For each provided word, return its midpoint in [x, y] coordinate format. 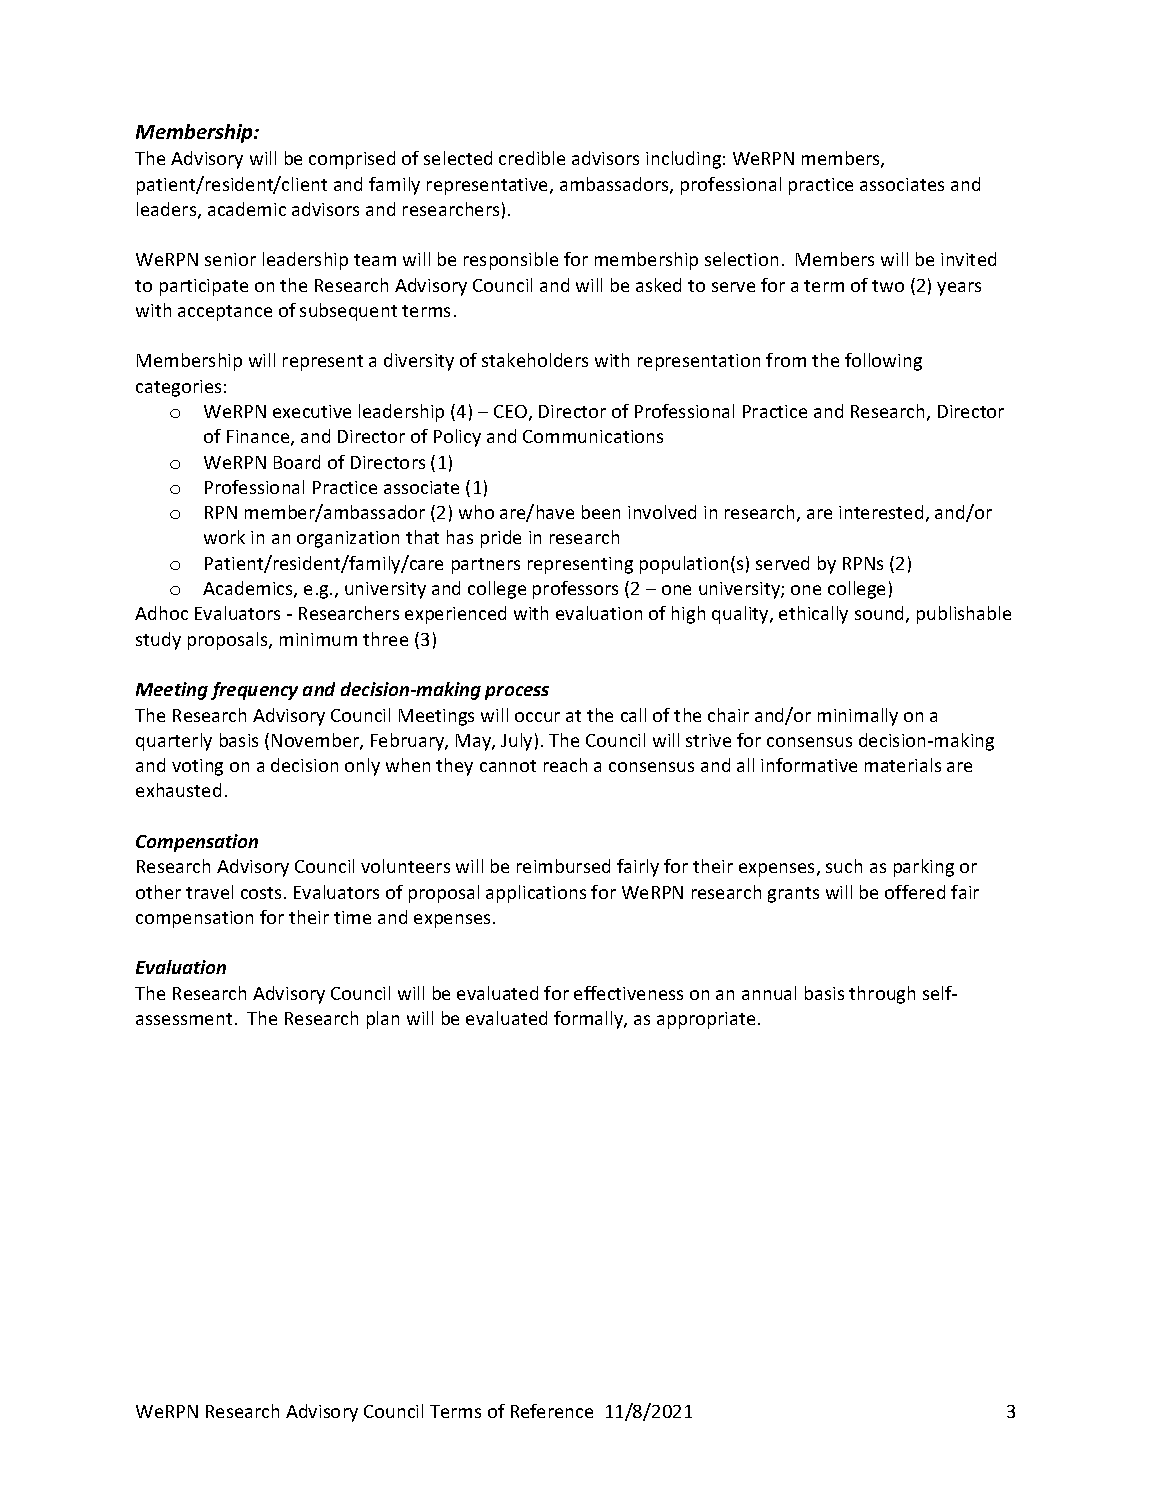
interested [881, 512]
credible [532, 158]
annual [769, 993]
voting [197, 767]
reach [565, 765]
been [601, 512]
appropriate [706, 1020]
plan [383, 1020]
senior [230, 259]
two [888, 286]
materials [903, 765]
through [882, 995]
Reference [552, 1411]
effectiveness [628, 993]
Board [297, 462]
